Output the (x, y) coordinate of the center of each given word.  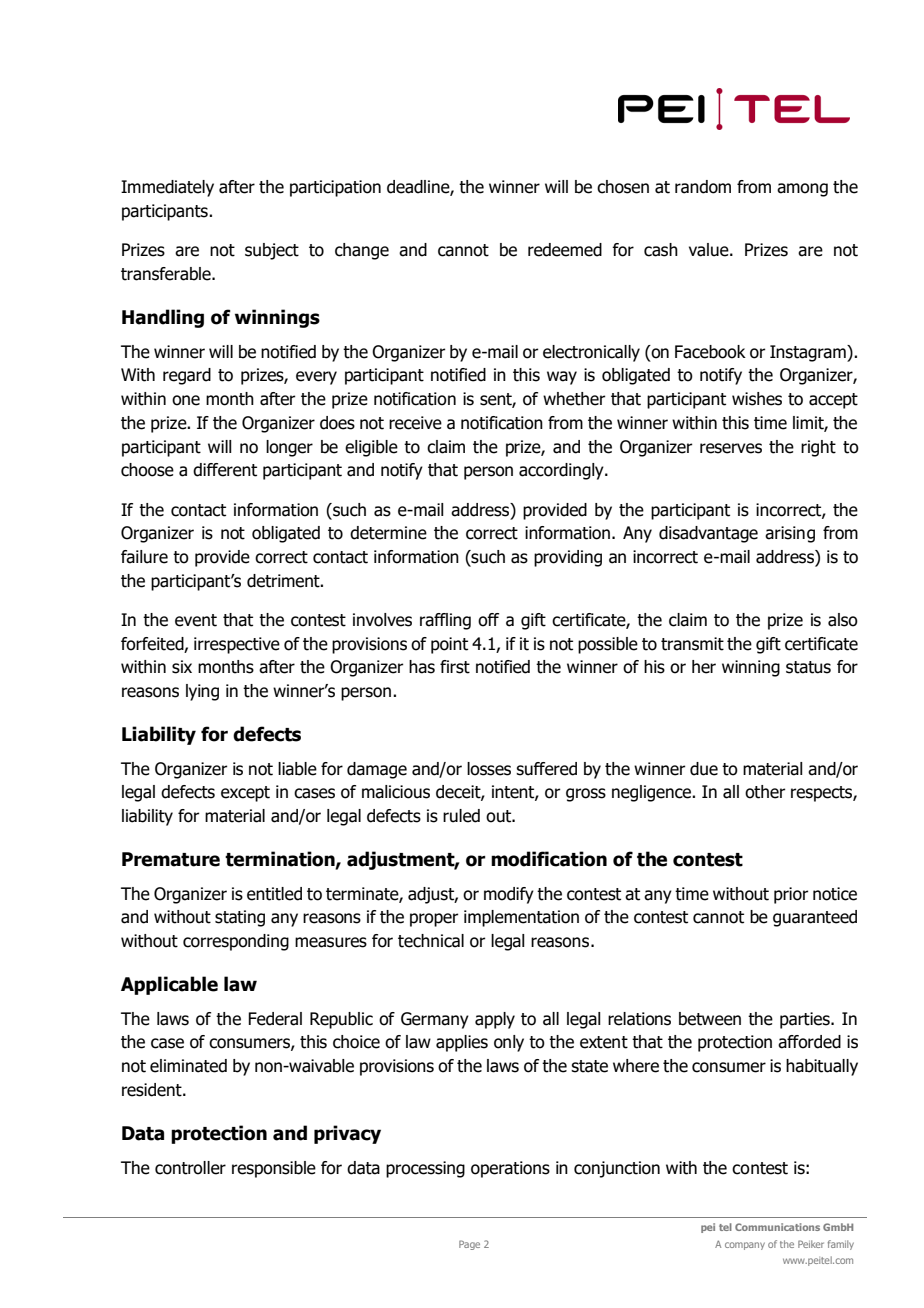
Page (469, 1245)
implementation (521, 918)
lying (202, 692)
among (802, 190)
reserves (731, 448)
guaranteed (815, 918)
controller (190, 1168)
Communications (777, 1227)
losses (489, 769)
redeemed (565, 250)
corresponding (236, 942)
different (225, 470)
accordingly (562, 471)
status (808, 667)
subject (272, 251)
